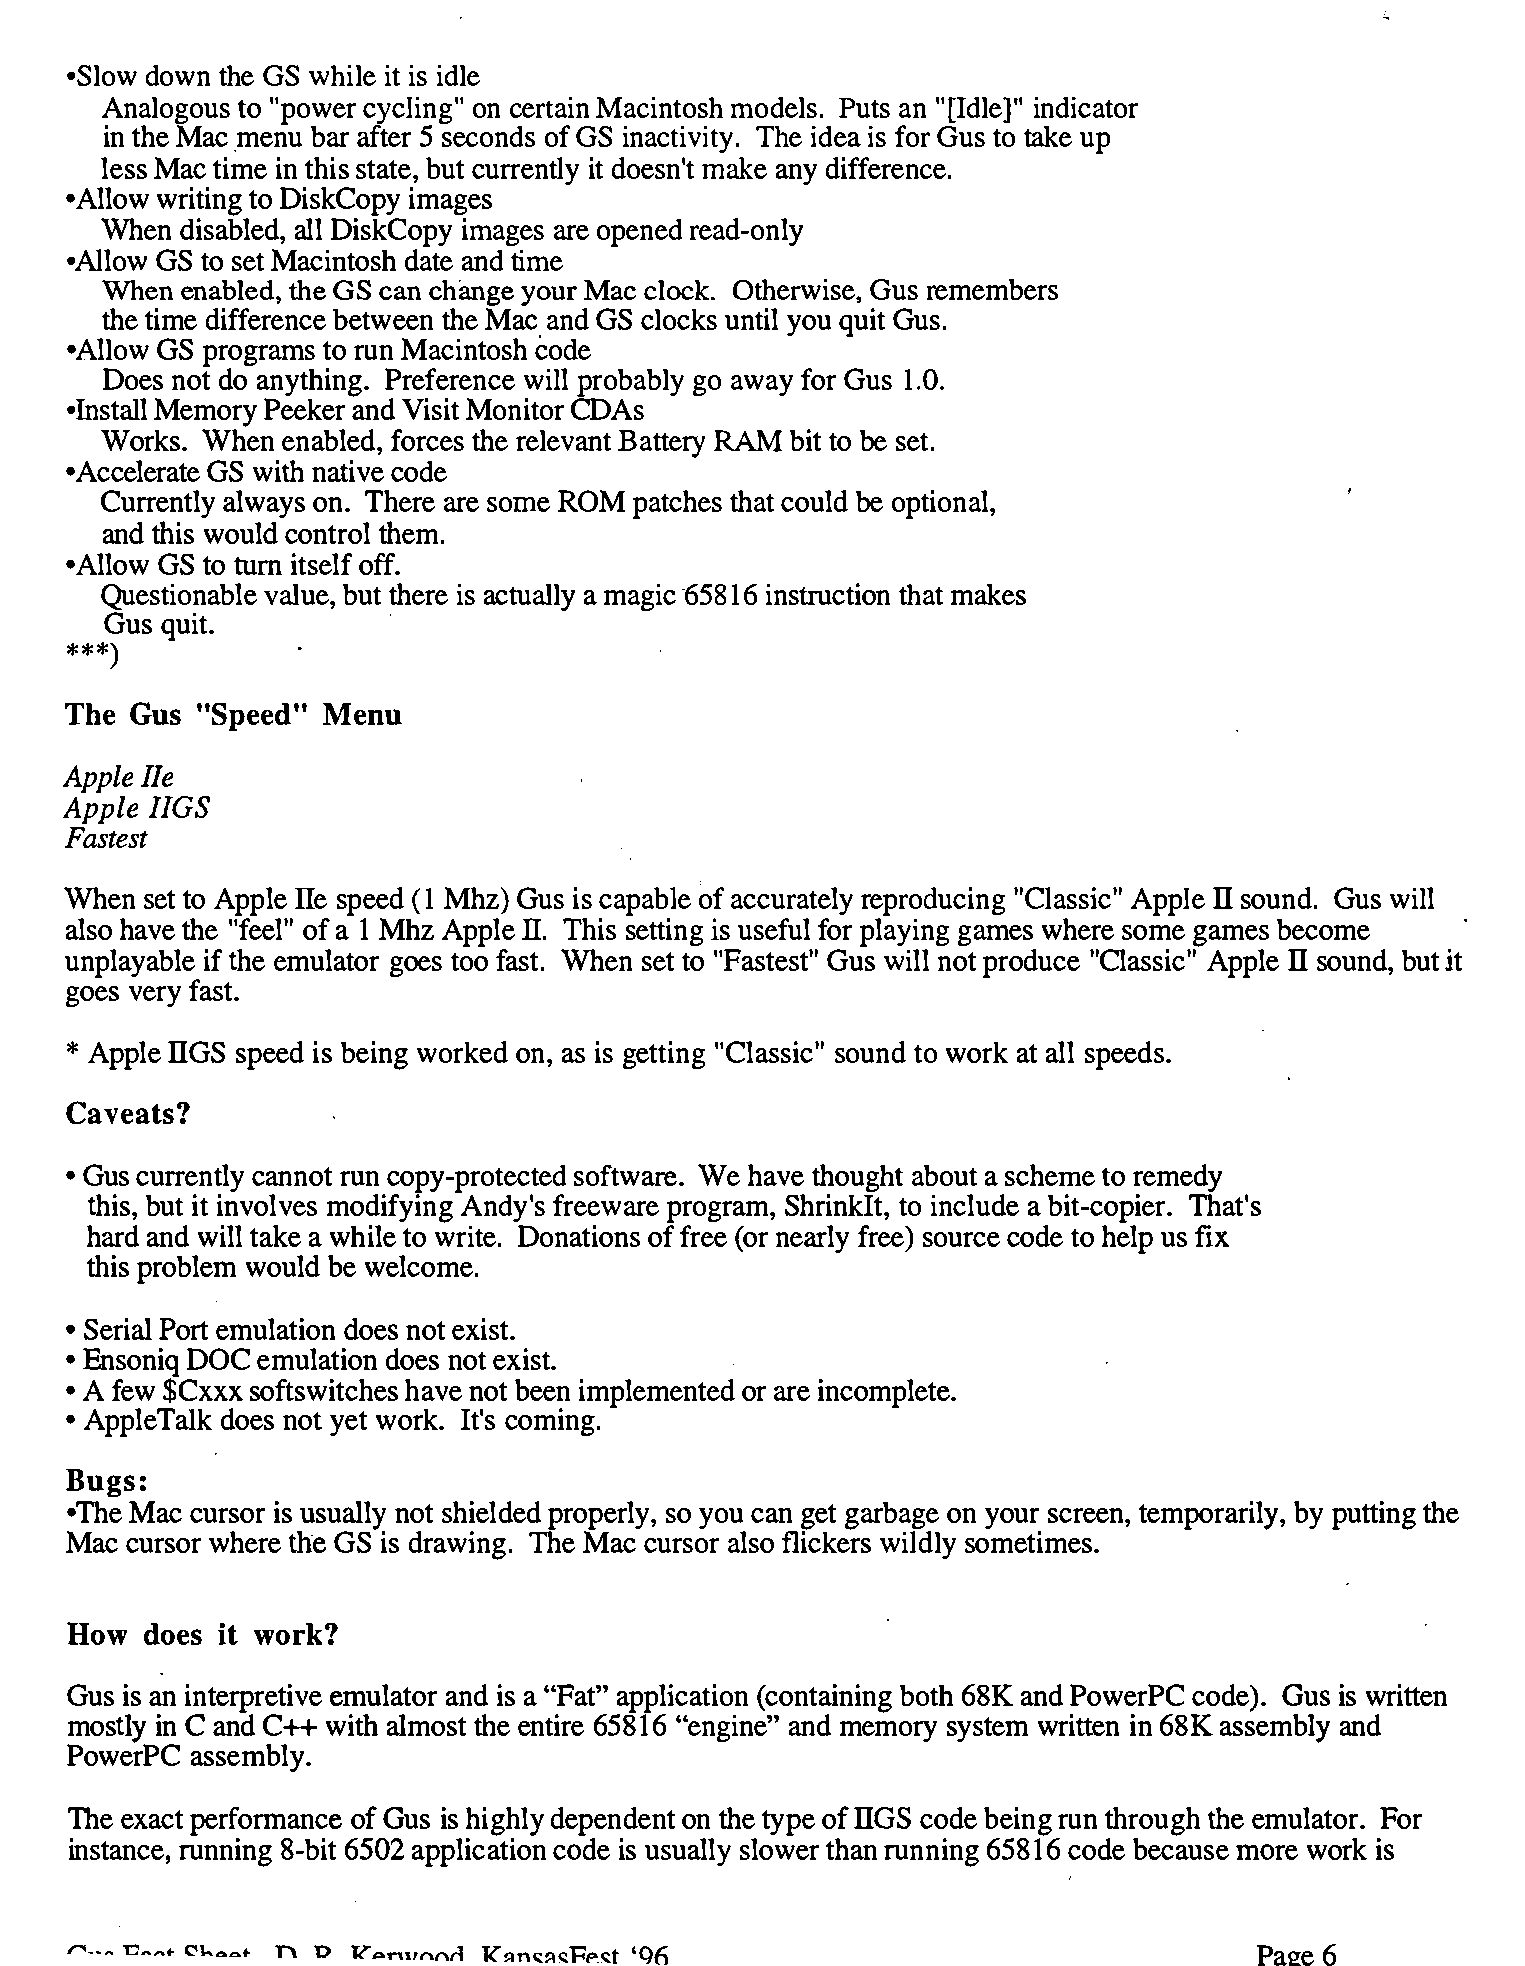  Describe the element at coordinates (1086, 107) in the screenshot. I see `indicator` at that location.
